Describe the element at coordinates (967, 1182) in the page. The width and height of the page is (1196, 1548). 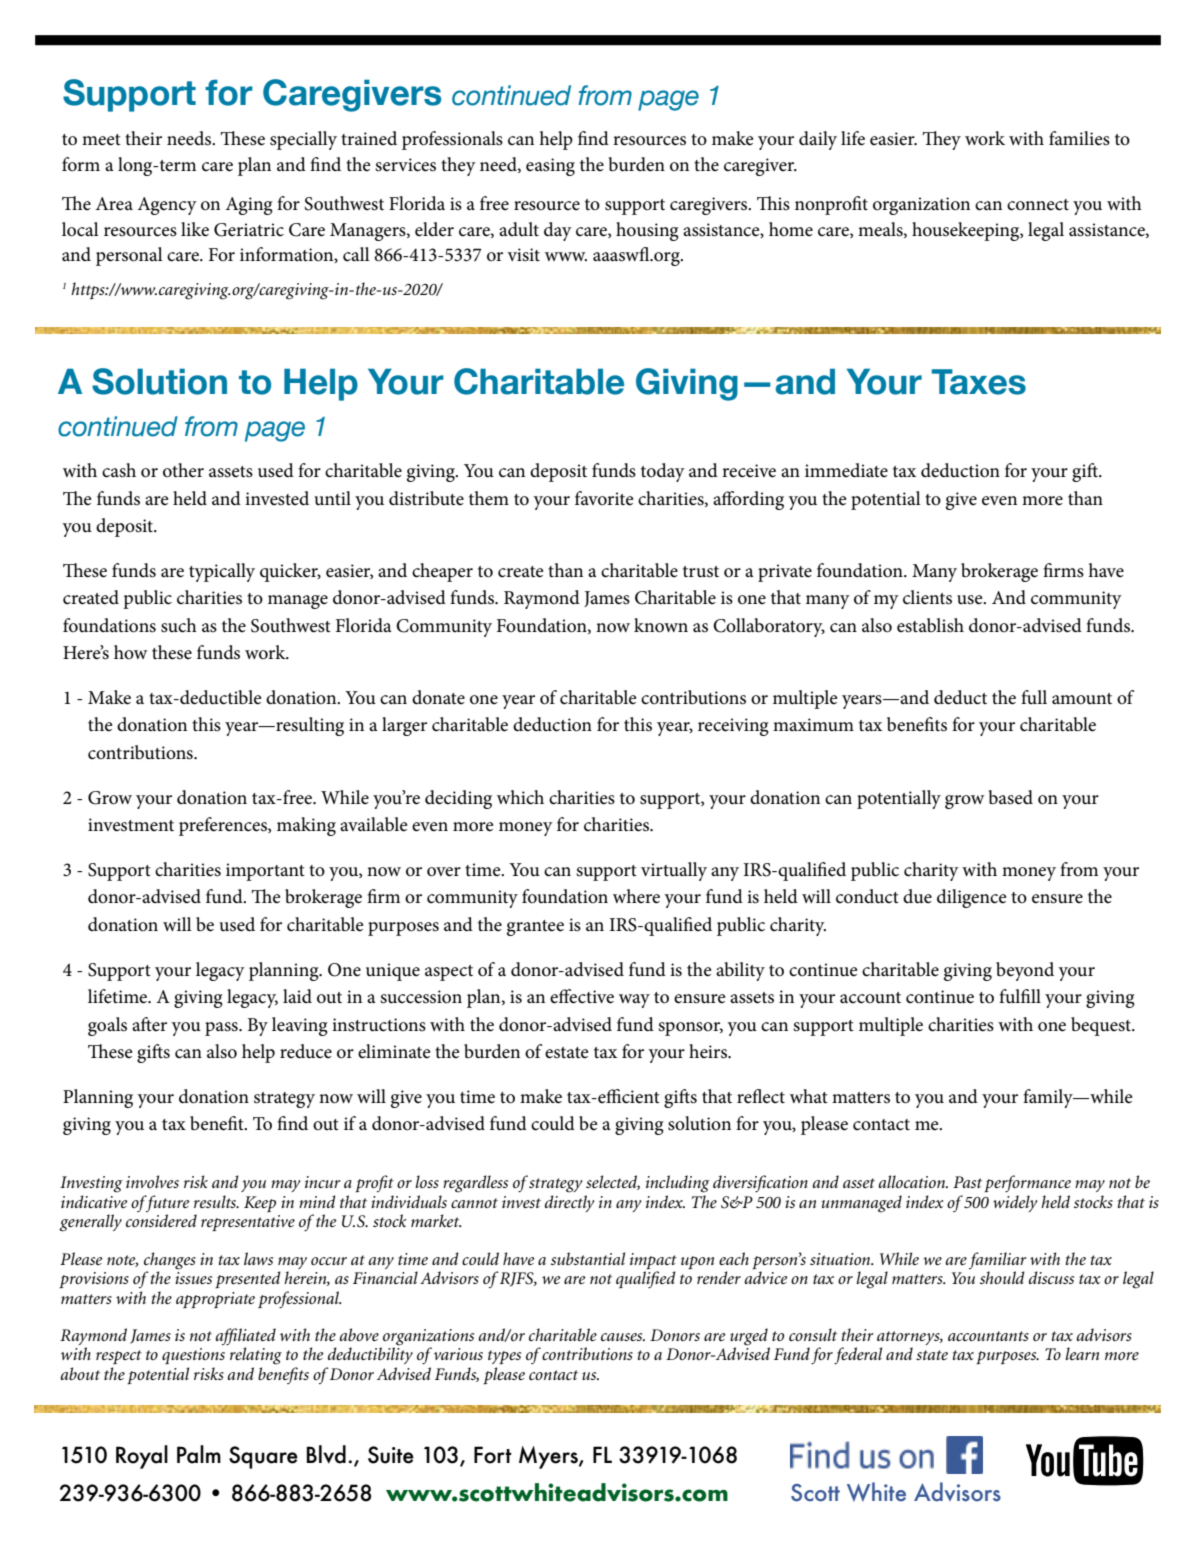
I see `Past` at that location.
